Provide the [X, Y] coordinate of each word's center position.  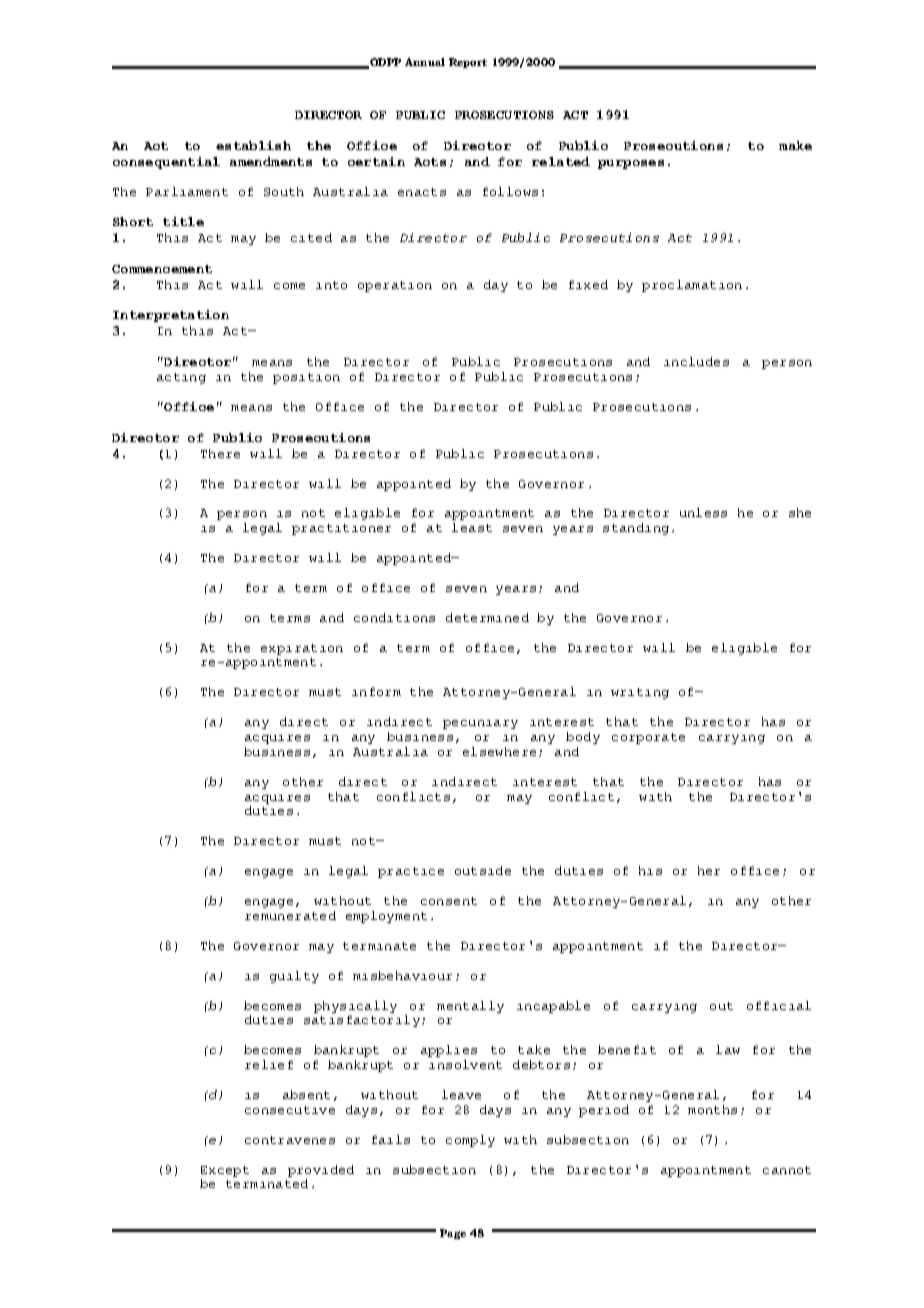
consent [449, 901]
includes [696, 361]
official [779, 1005]
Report [468, 63]
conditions [394, 617]
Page [453, 1234]
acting [181, 378]
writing [640, 693]
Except [225, 1171]
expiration [302, 649]
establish [253, 145]
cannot [787, 1170]
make [795, 145]
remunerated [290, 915]
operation [395, 286]
